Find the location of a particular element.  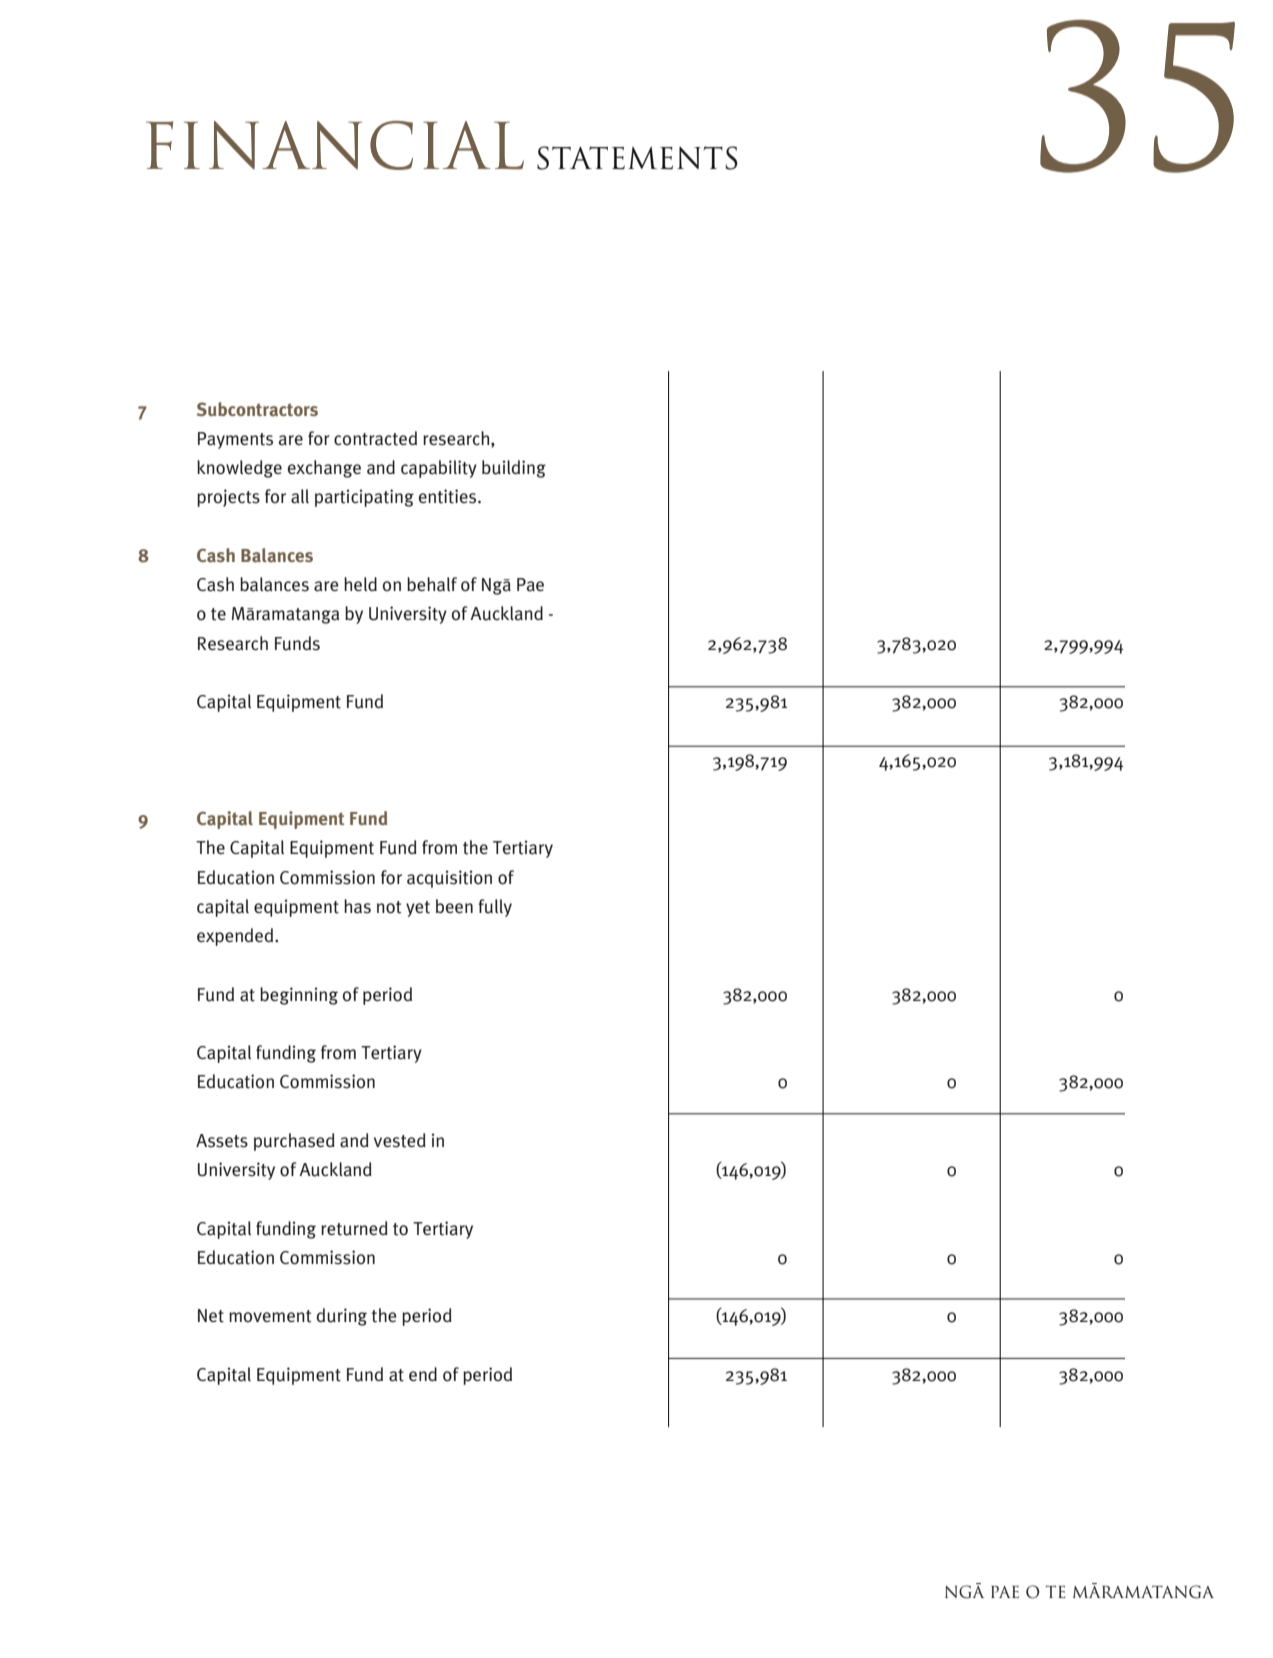

behalf is located at coordinates (432, 584).
